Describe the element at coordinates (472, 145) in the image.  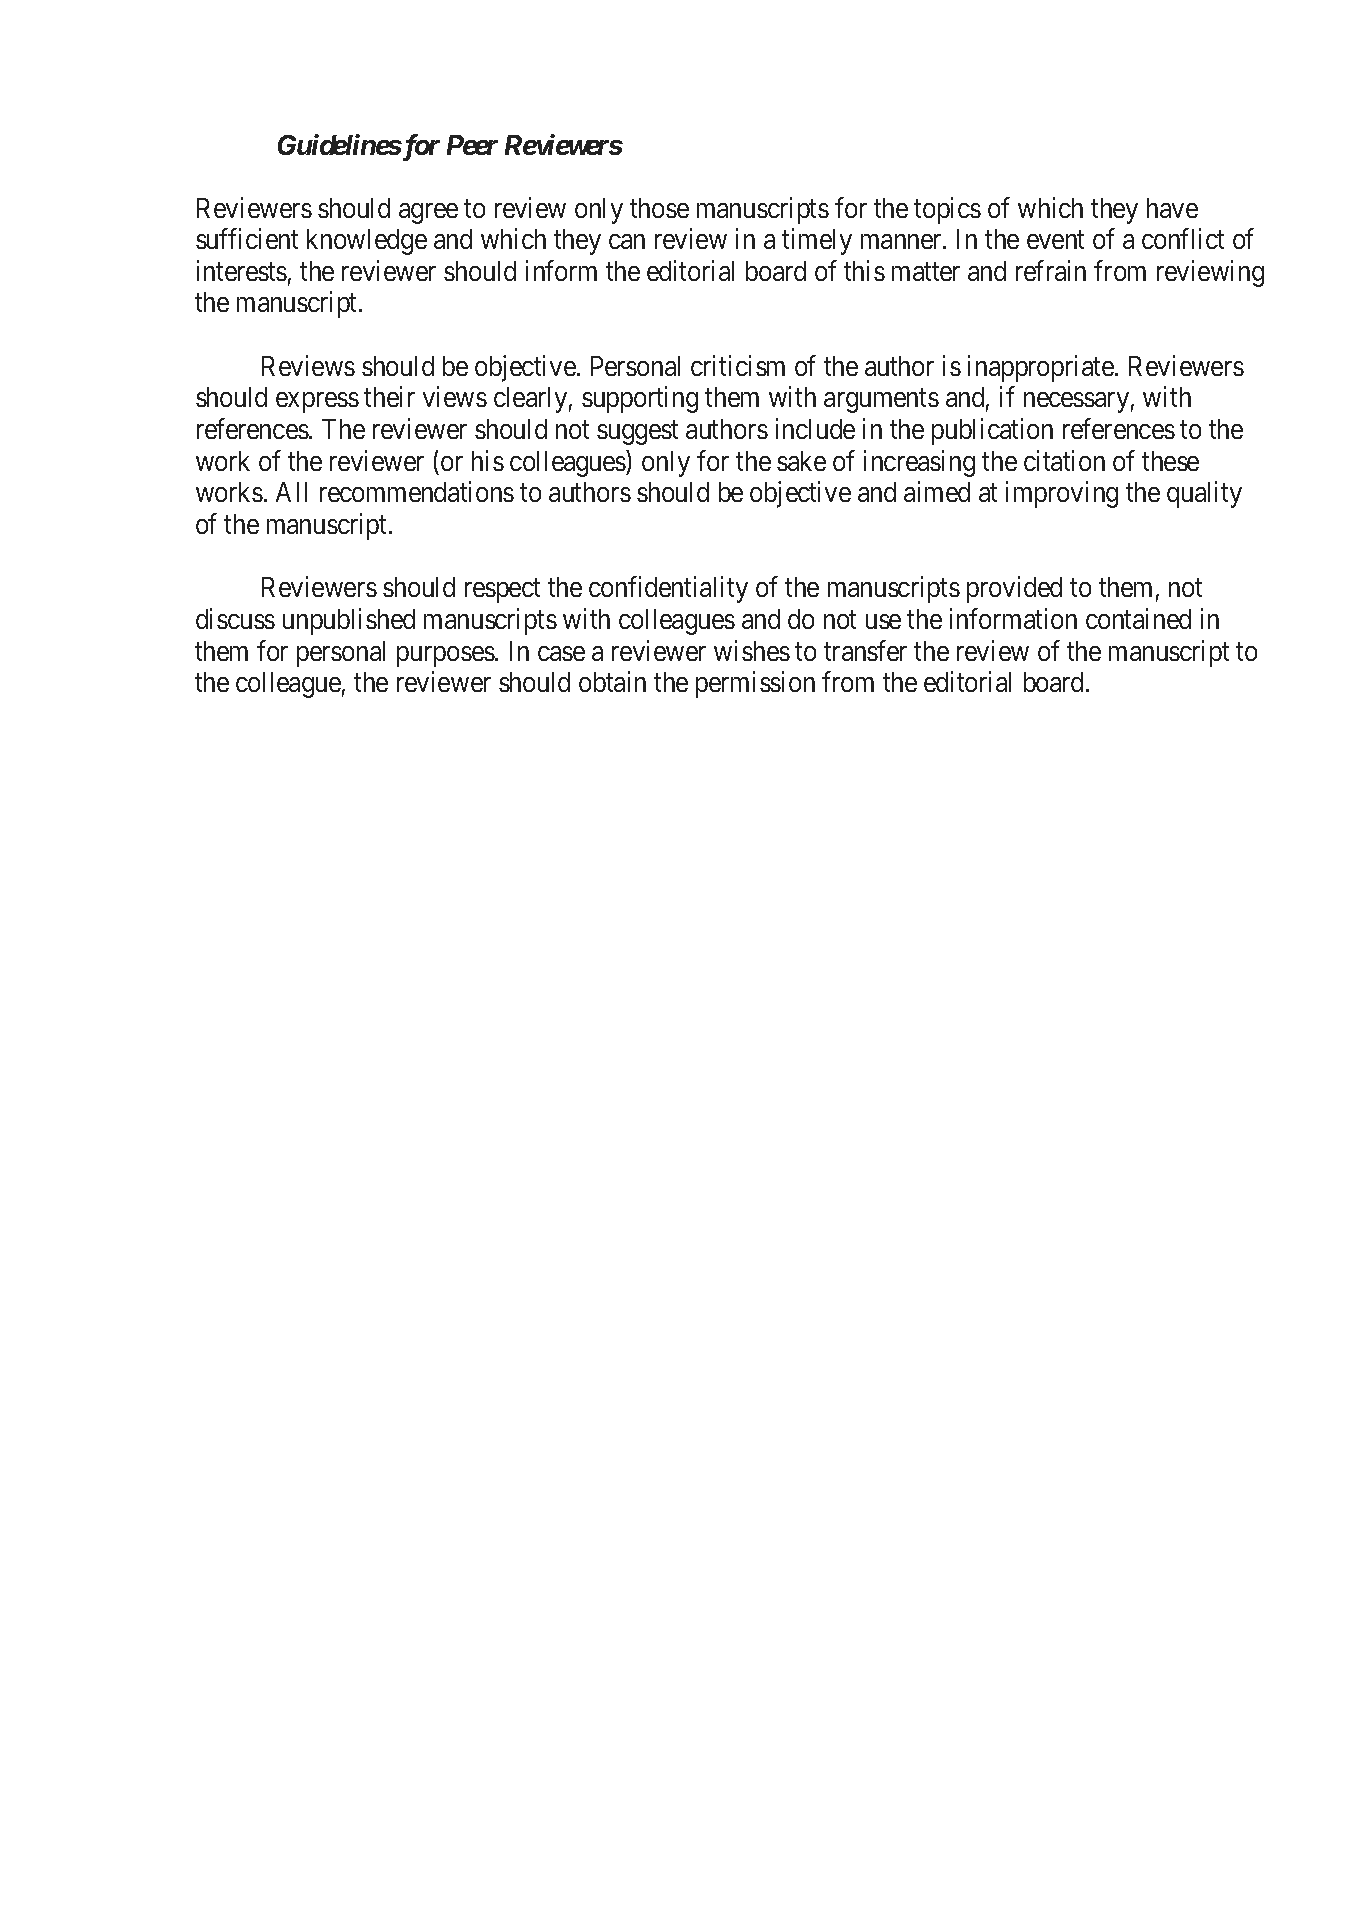
I see `Peer` at that location.
